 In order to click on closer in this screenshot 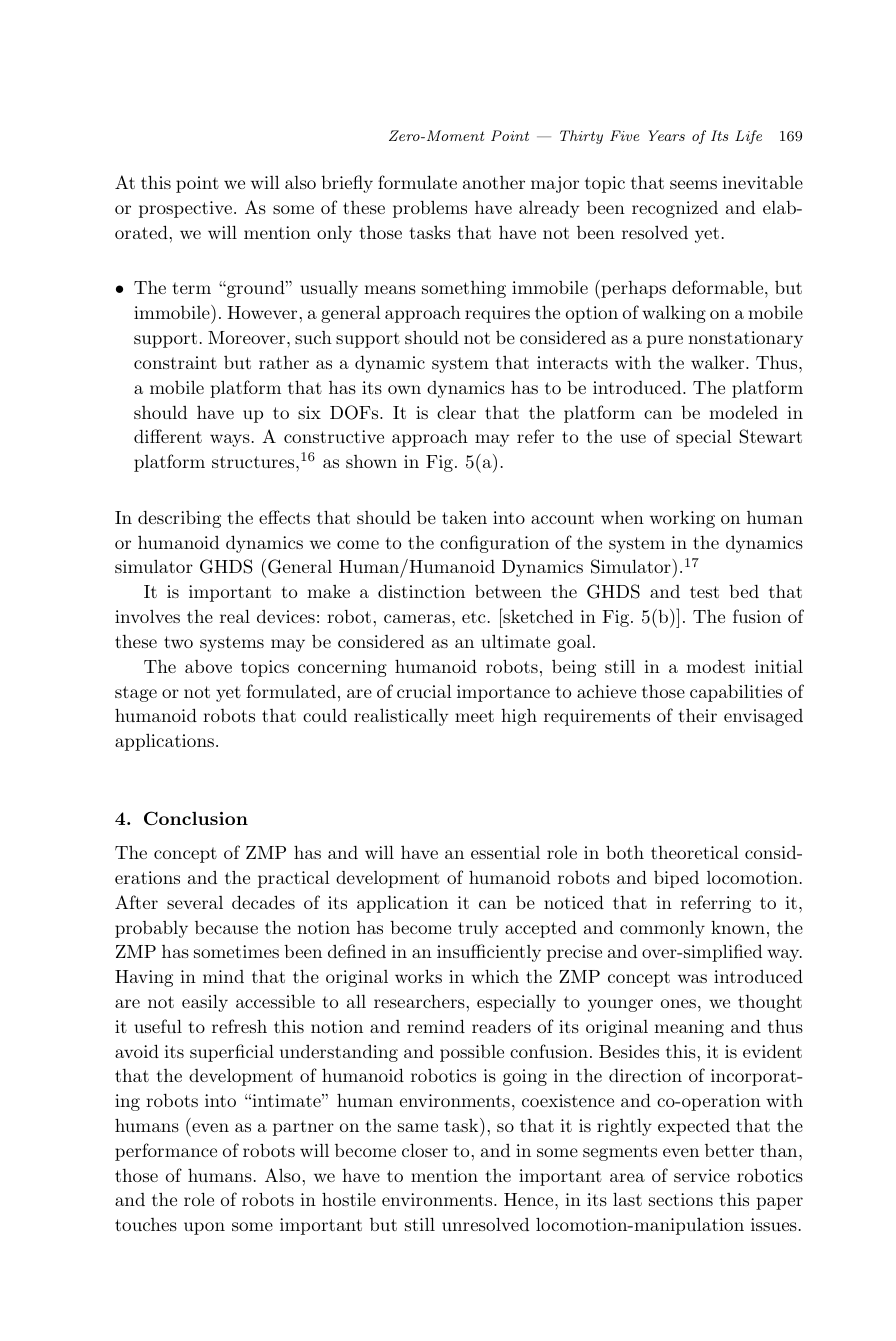, I will do `click(425, 1150)`.
